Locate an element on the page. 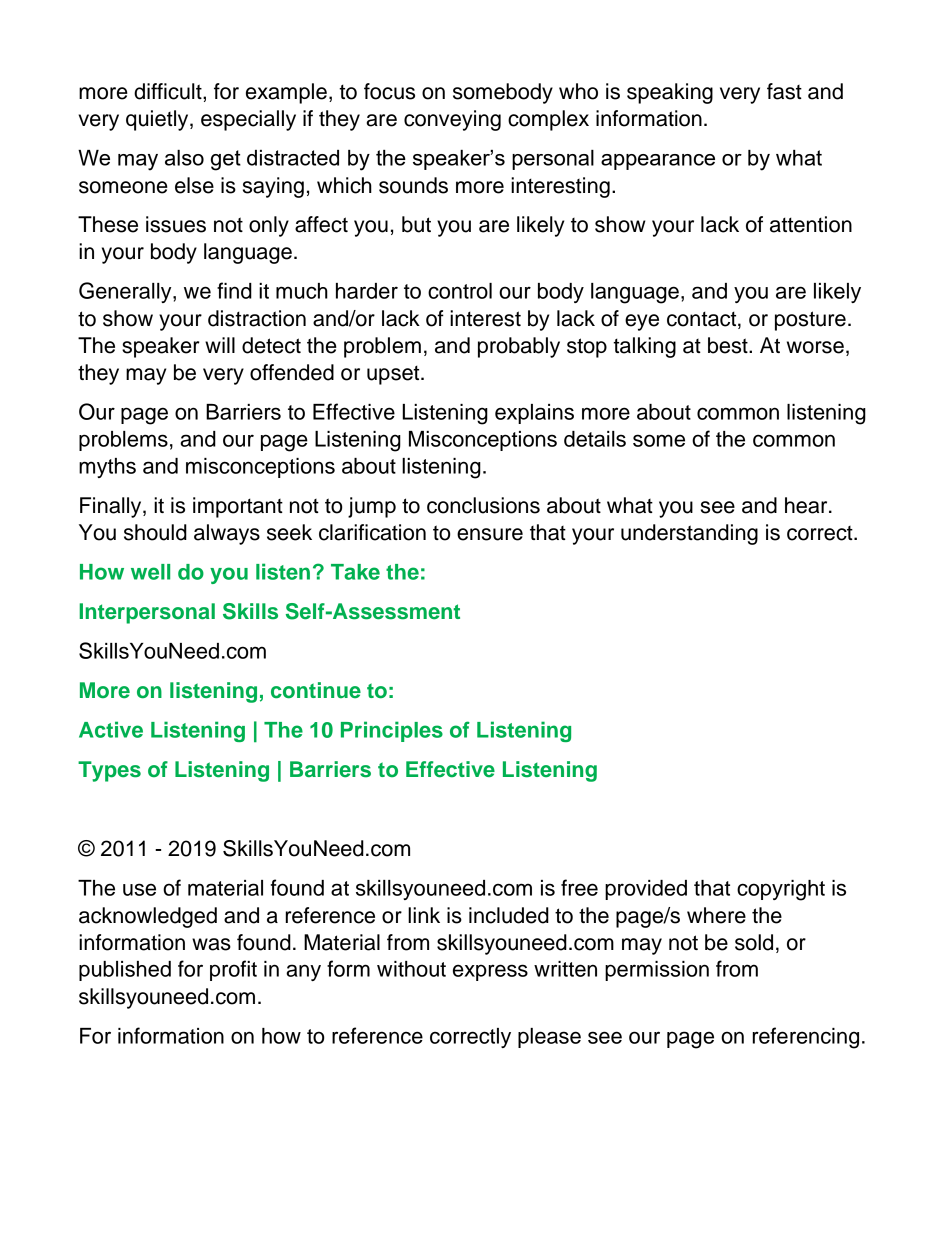  difficult is located at coordinates (169, 91).
